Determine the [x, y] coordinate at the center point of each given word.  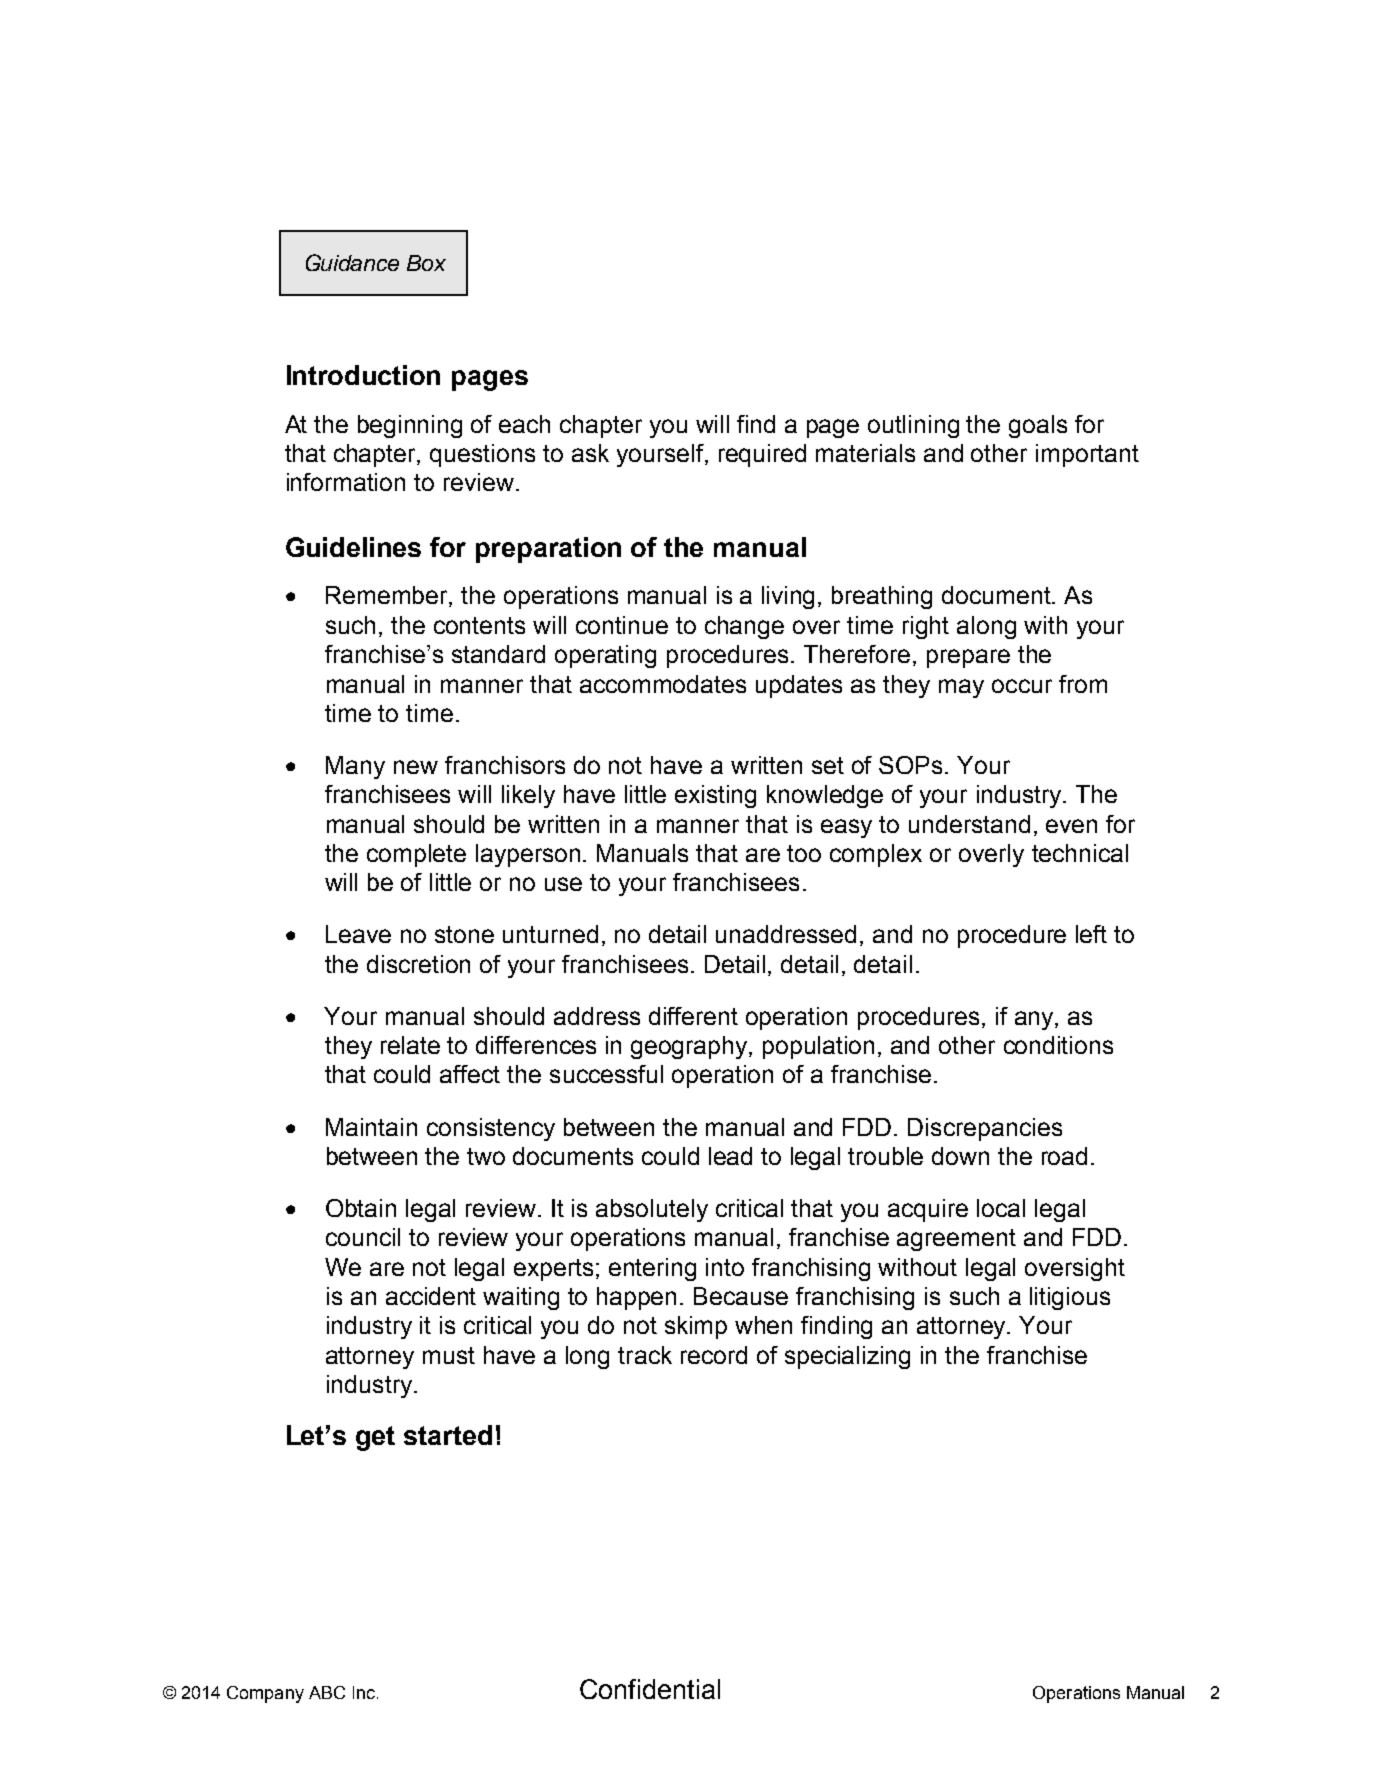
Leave [358, 934]
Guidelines [353, 547]
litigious [1070, 1298]
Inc [364, 1692]
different [693, 1016]
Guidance [352, 262]
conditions [1058, 1045]
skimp [696, 1327]
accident [431, 1296]
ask [590, 453]
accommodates [663, 684]
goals [1038, 426]
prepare [968, 658]
